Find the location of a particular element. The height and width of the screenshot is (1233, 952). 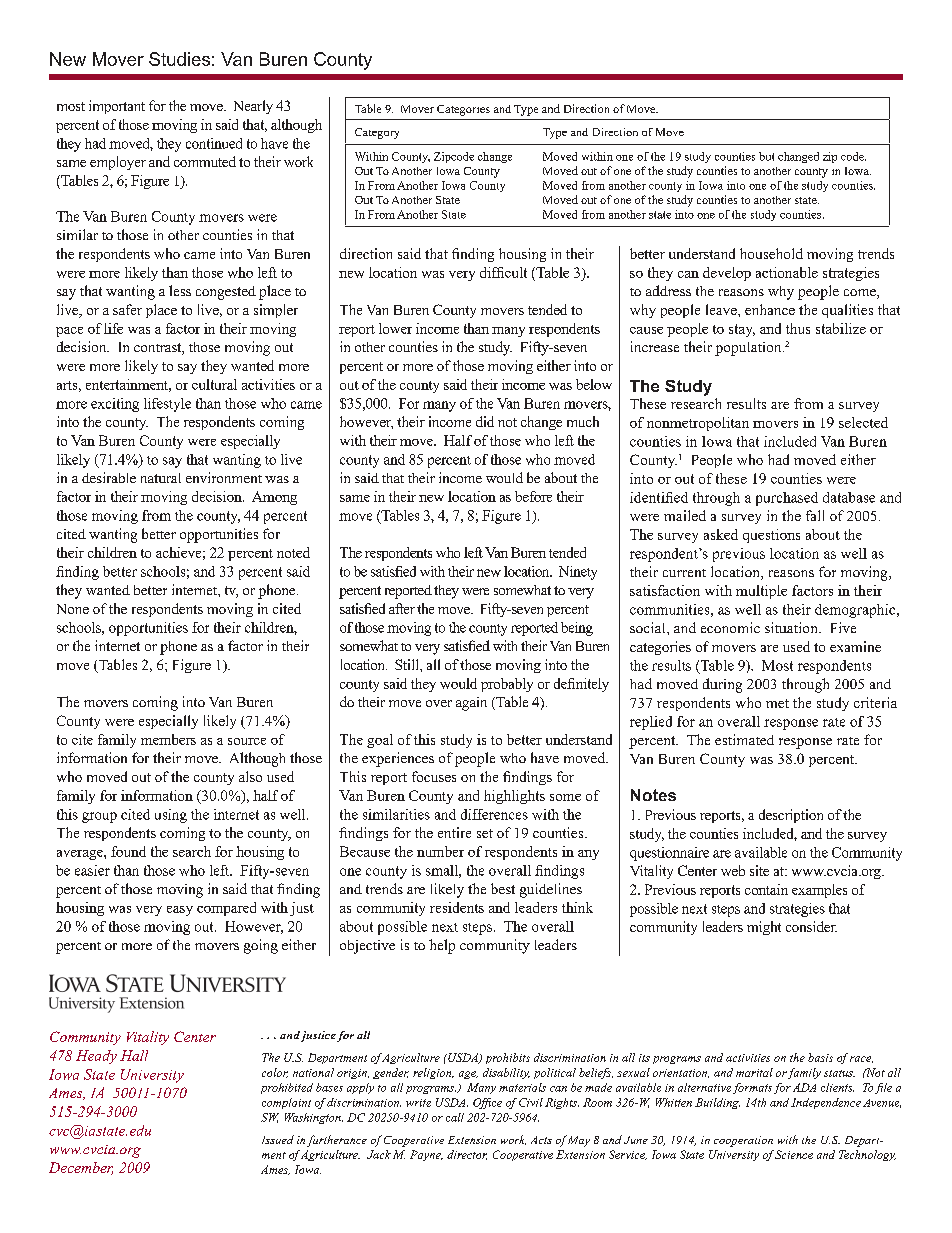

None is located at coordinates (73, 609).
